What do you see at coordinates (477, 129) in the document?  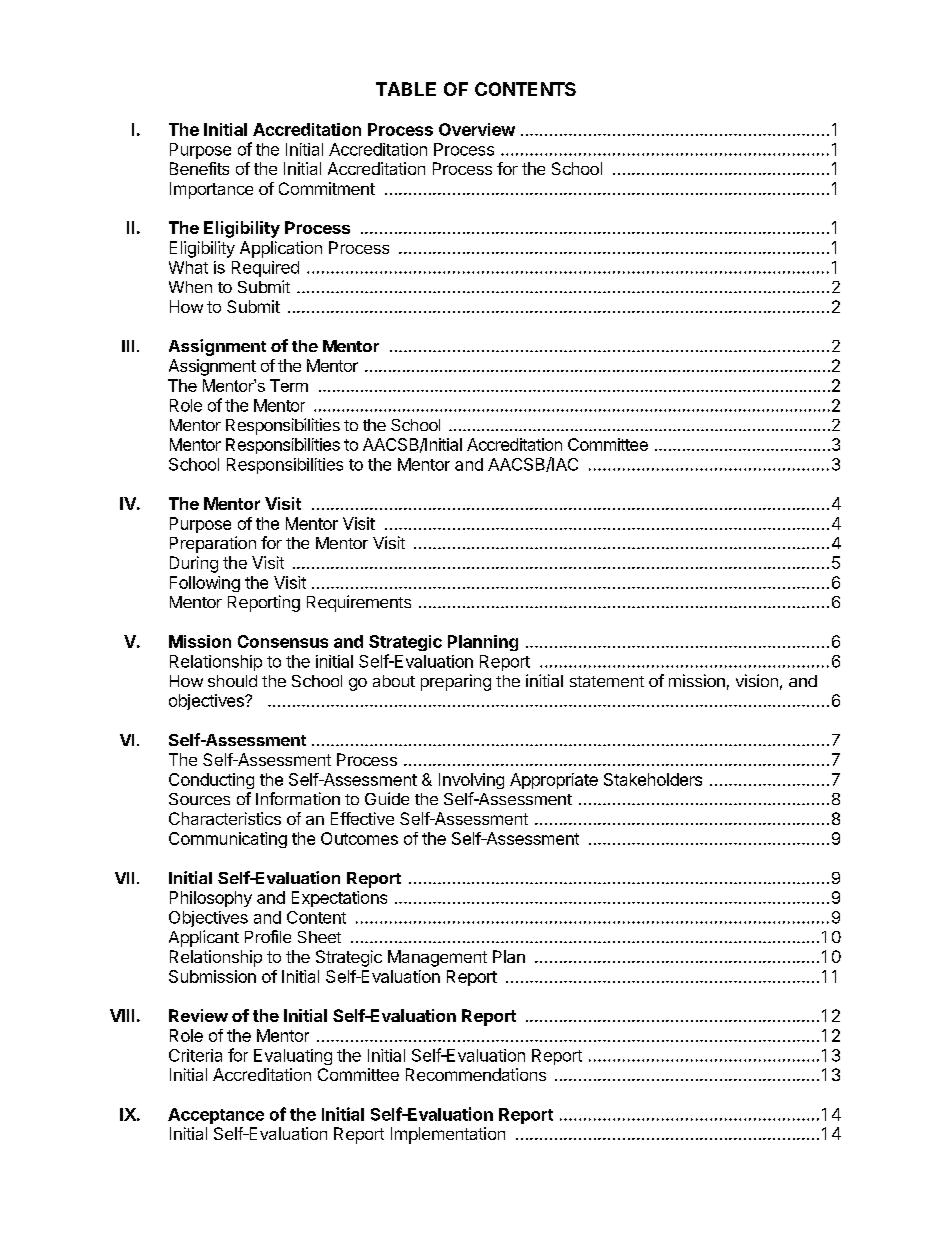 I see `Overview` at bounding box center [477, 129].
